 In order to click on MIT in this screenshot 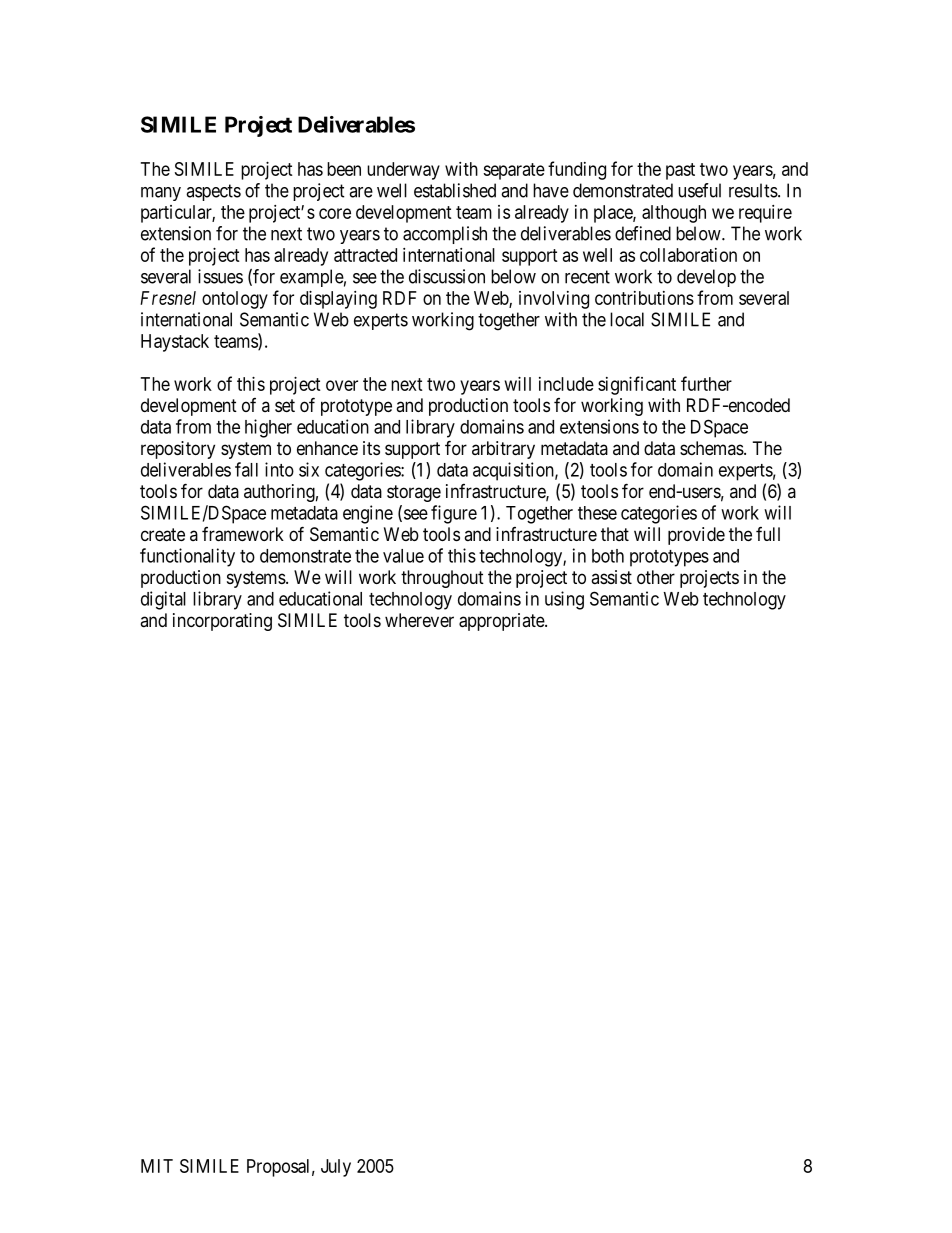, I will do `click(157, 1166)`.
